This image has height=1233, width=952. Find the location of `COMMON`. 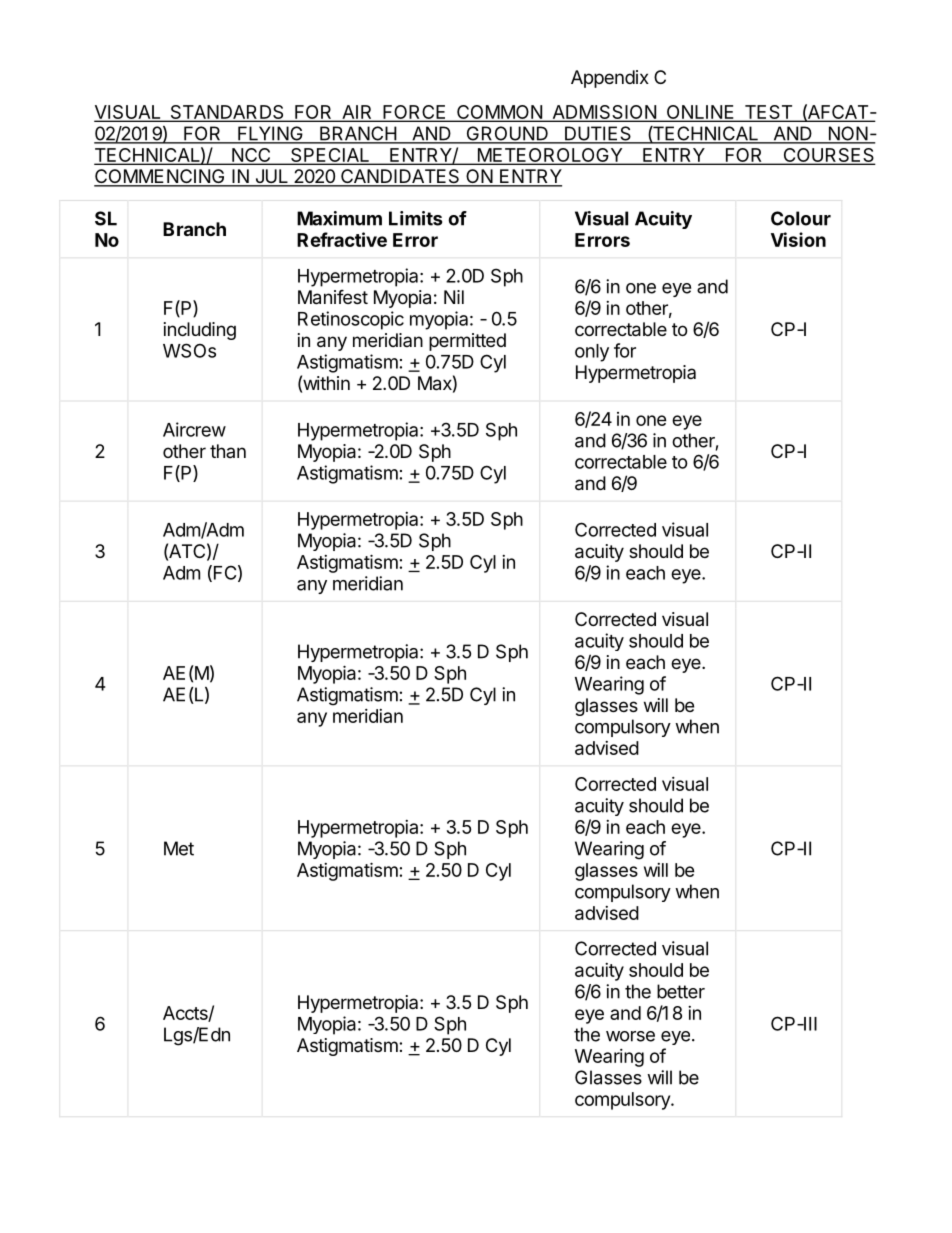

COMMON is located at coordinates (499, 113).
